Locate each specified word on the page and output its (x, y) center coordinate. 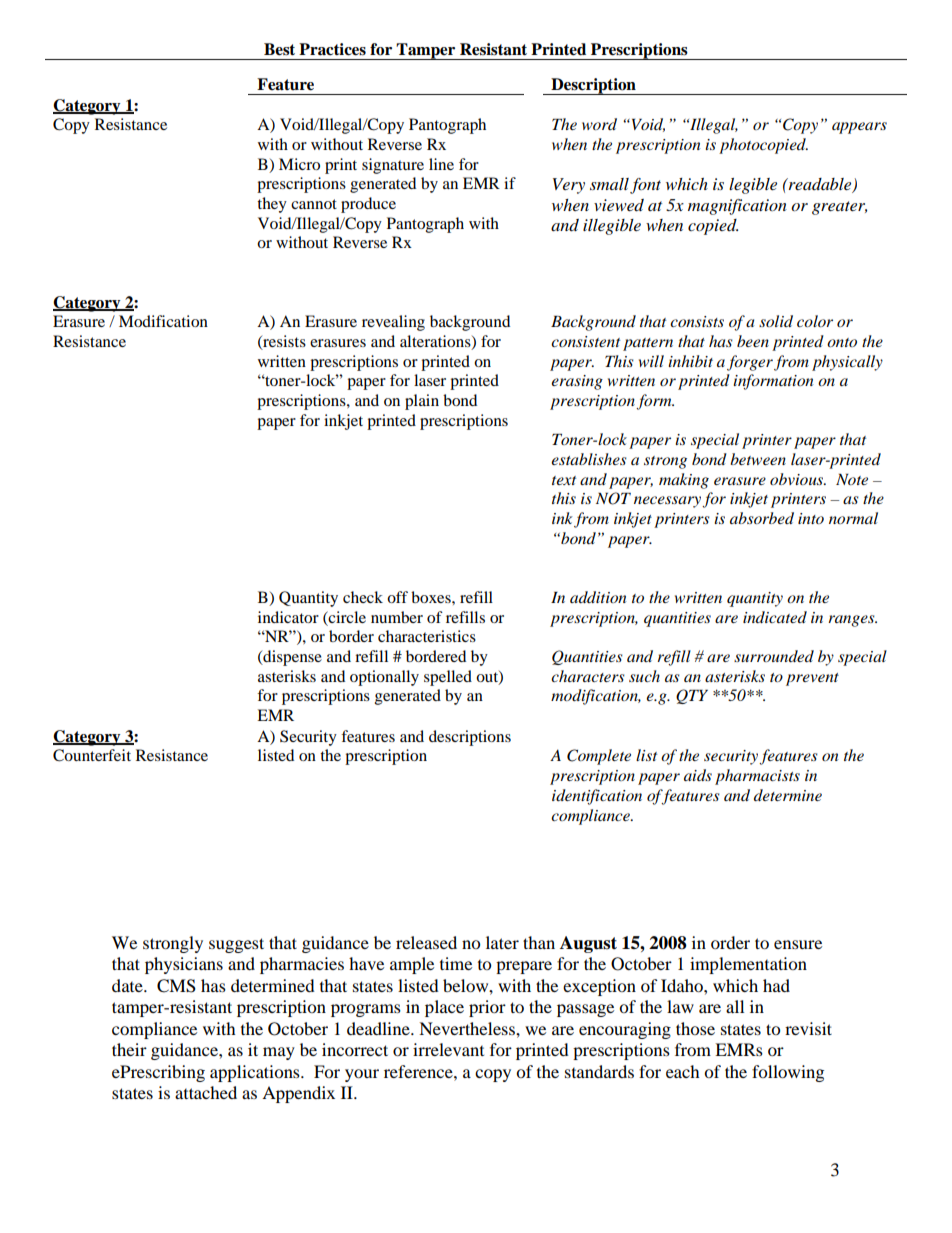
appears (859, 128)
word (599, 124)
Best (279, 49)
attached (206, 1092)
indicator (288, 617)
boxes (432, 597)
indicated (775, 617)
